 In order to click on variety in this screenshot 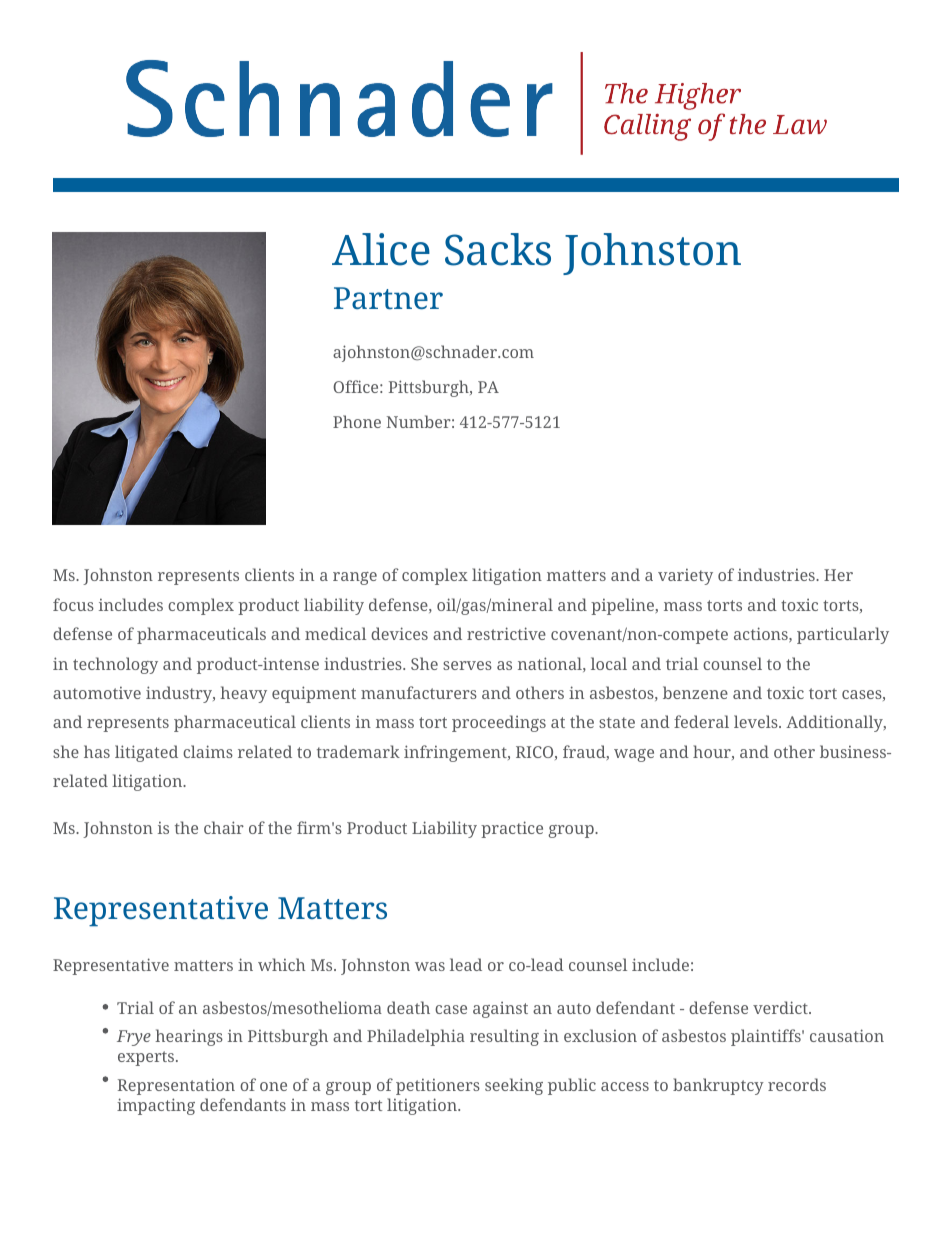, I will do `click(685, 576)`.
